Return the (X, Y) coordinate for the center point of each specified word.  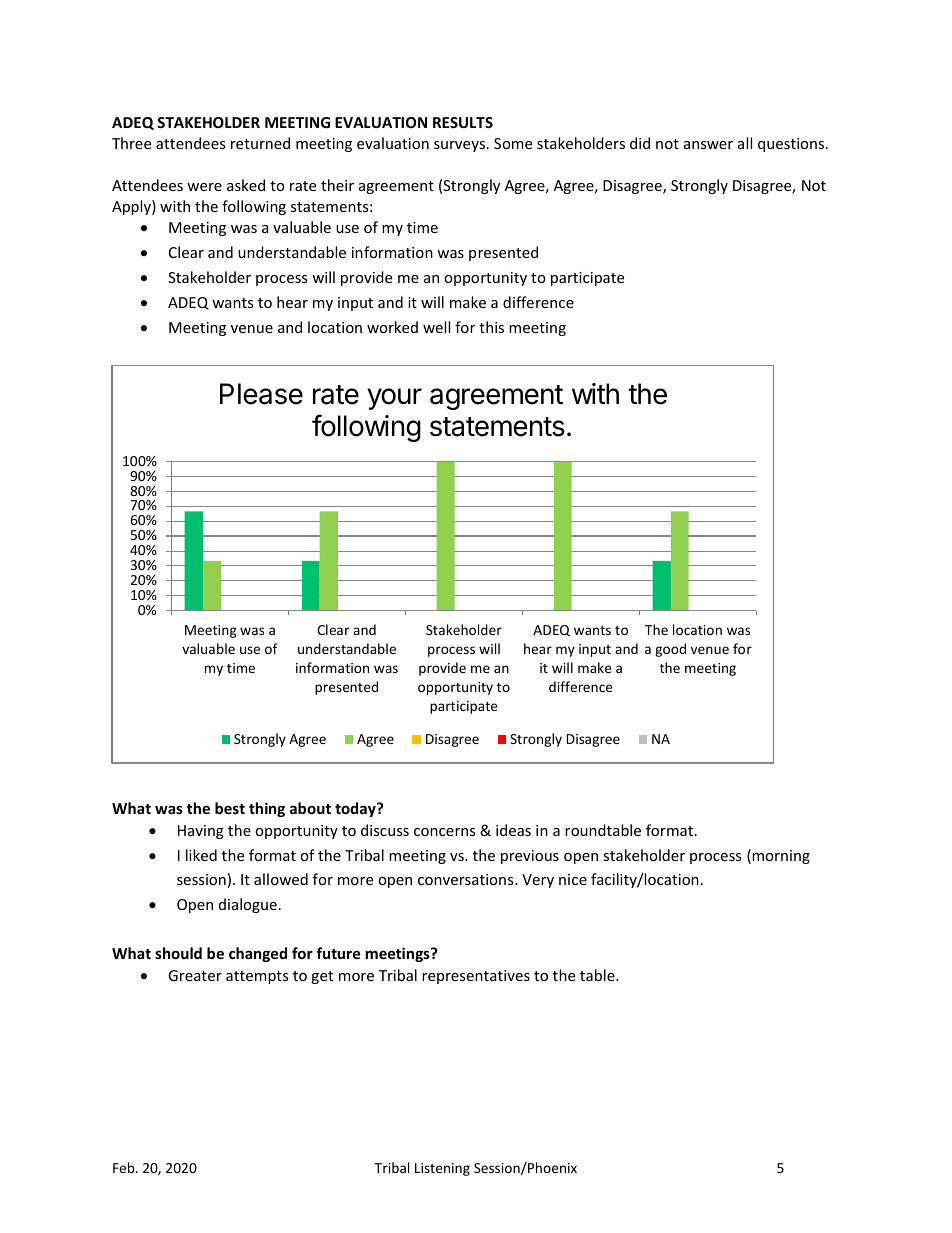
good (670, 650)
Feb (125, 1167)
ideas (513, 830)
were (204, 187)
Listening (442, 1169)
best (230, 808)
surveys (461, 146)
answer (708, 145)
